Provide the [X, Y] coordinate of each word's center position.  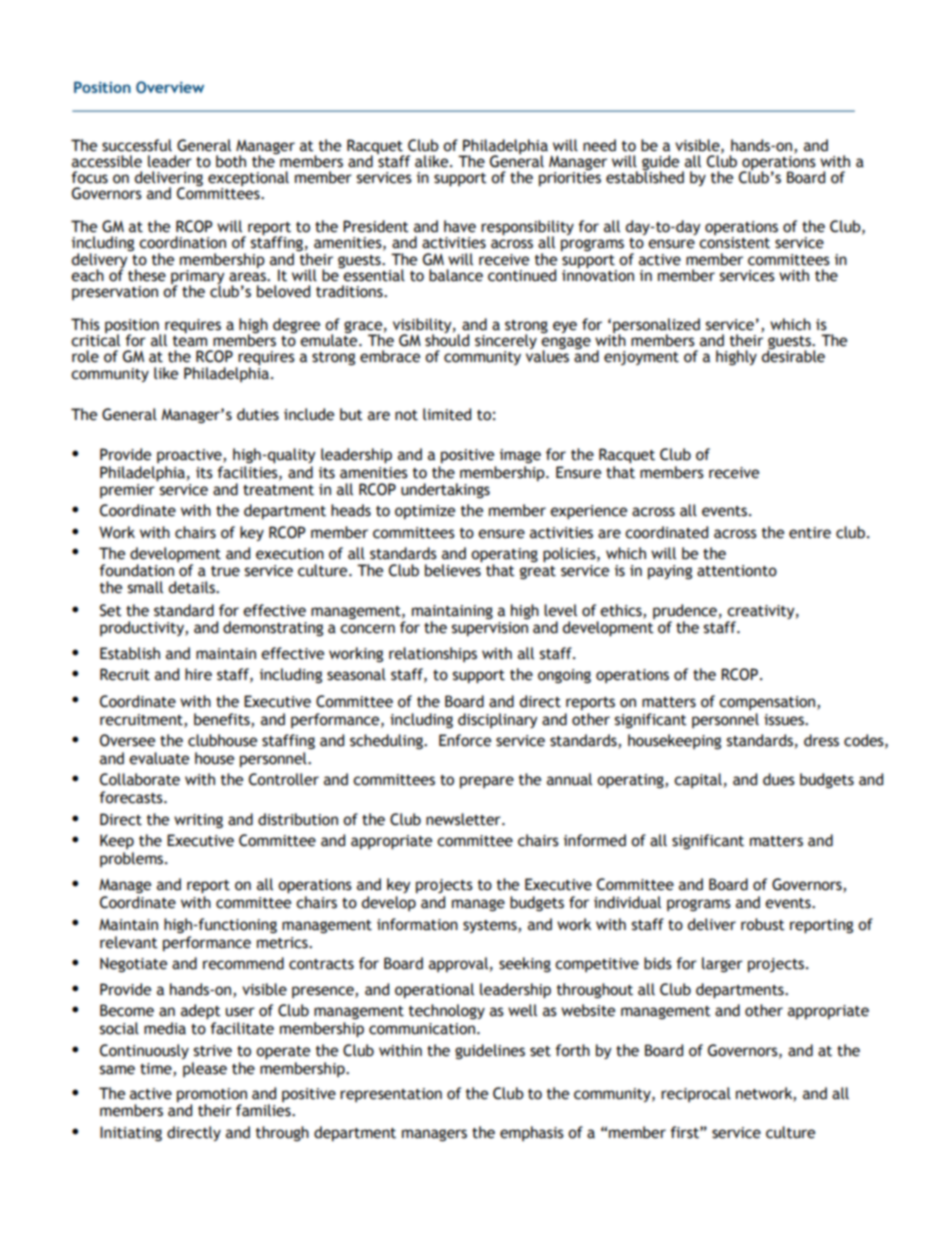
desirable [793, 355]
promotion [212, 1096]
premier [127, 491]
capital [698, 780]
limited [447, 414]
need [599, 145]
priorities [570, 177]
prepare [487, 782]
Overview [170, 87]
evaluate [159, 758]
